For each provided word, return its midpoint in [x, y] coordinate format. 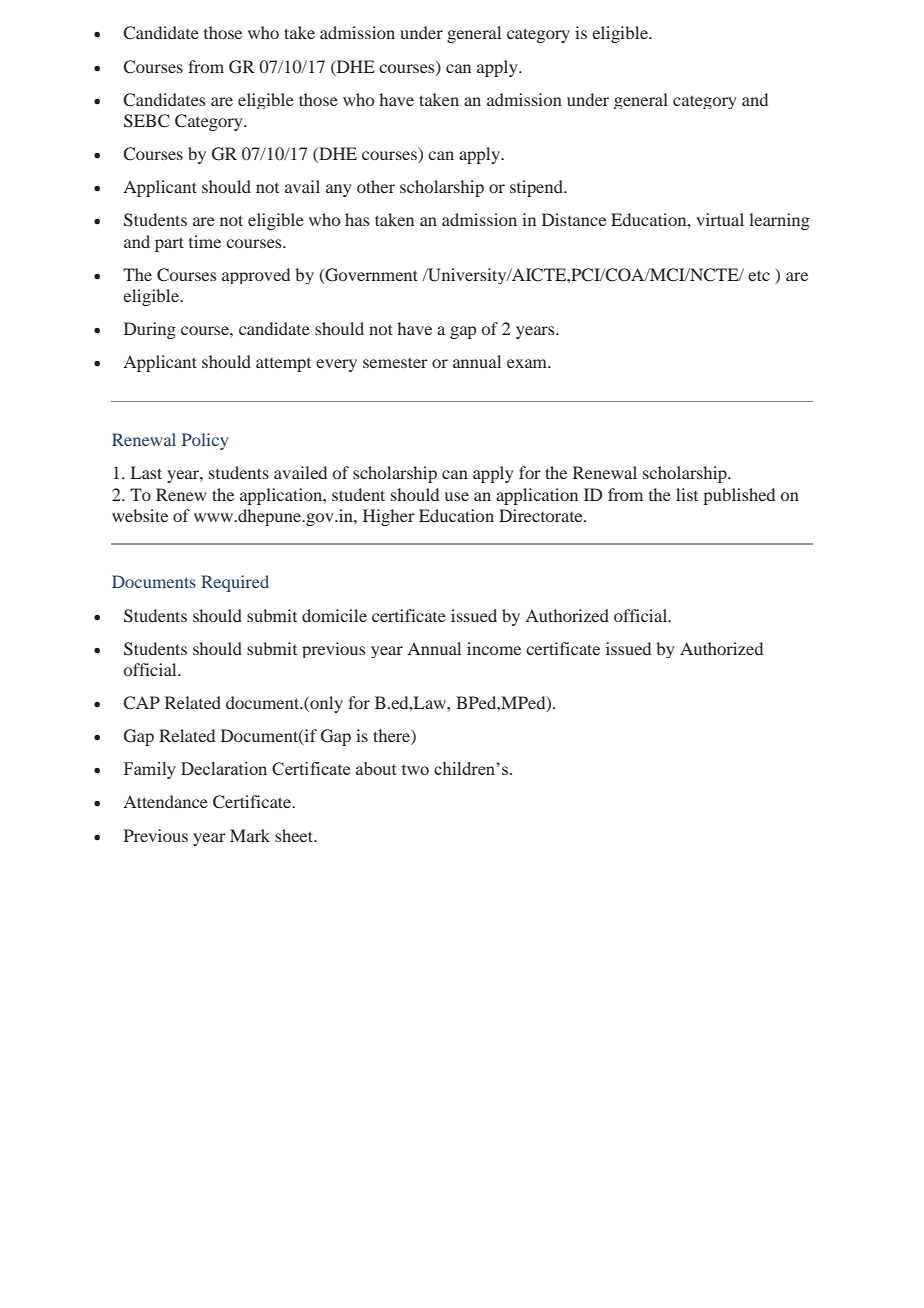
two [415, 769]
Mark [250, 835]
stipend [538, 188]
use [457, 496]
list [687, 494]
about [376, 768]
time [205, 241]
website [140, 515]
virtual [720, 219]
